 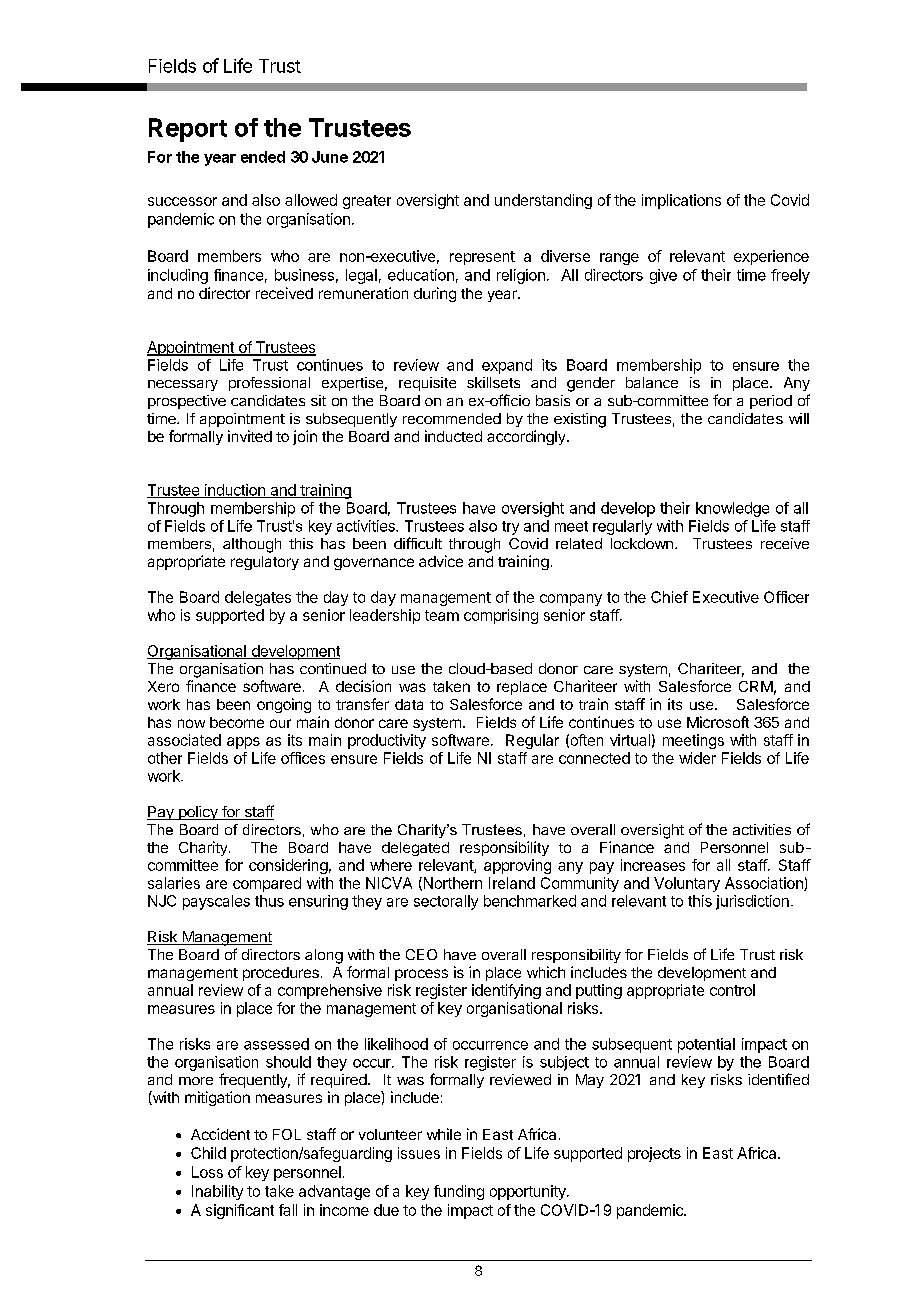 I want to click on invited, so click(x=250, y=436).
